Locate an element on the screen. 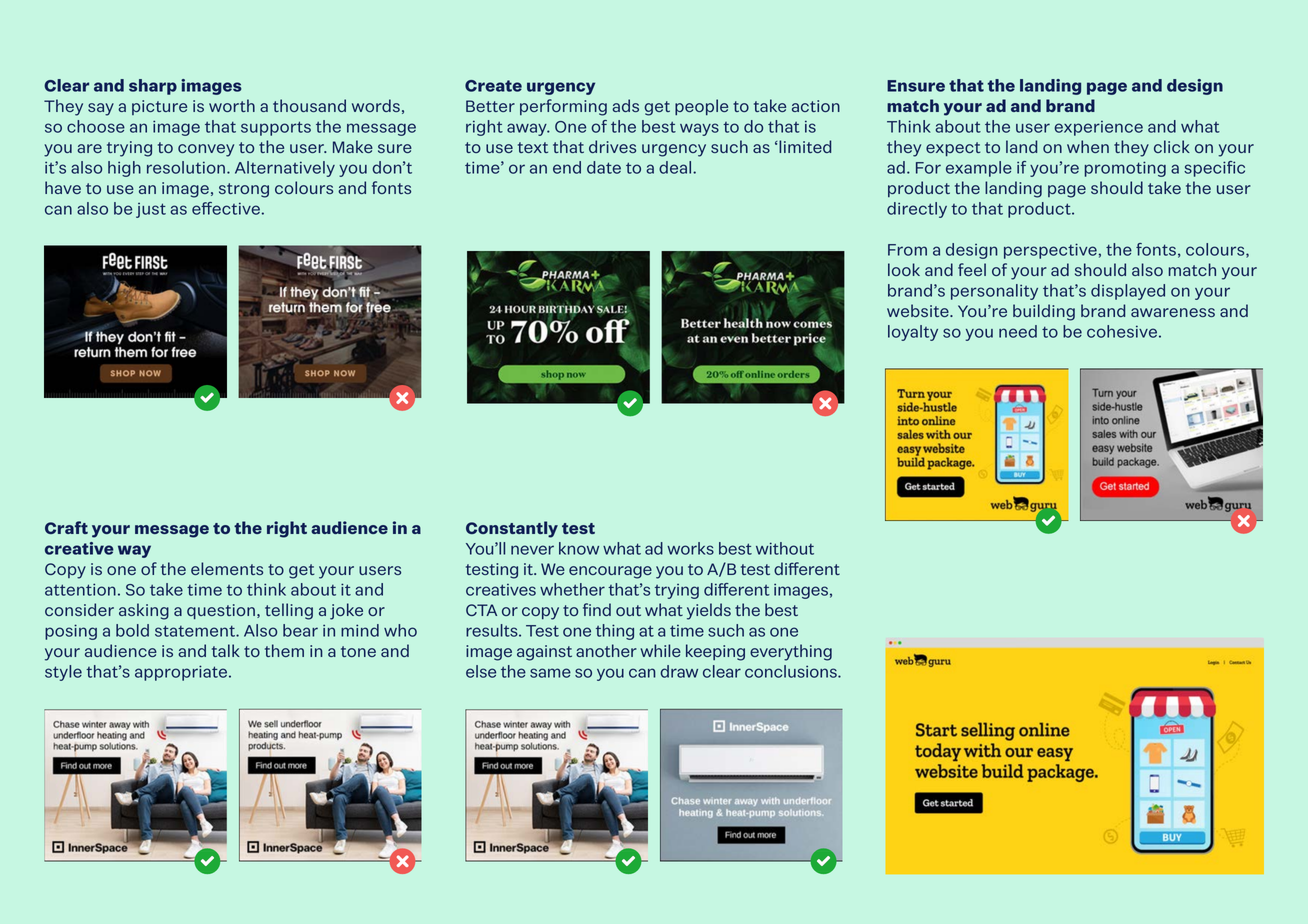  Craft is located at coordinates (66, 527).
